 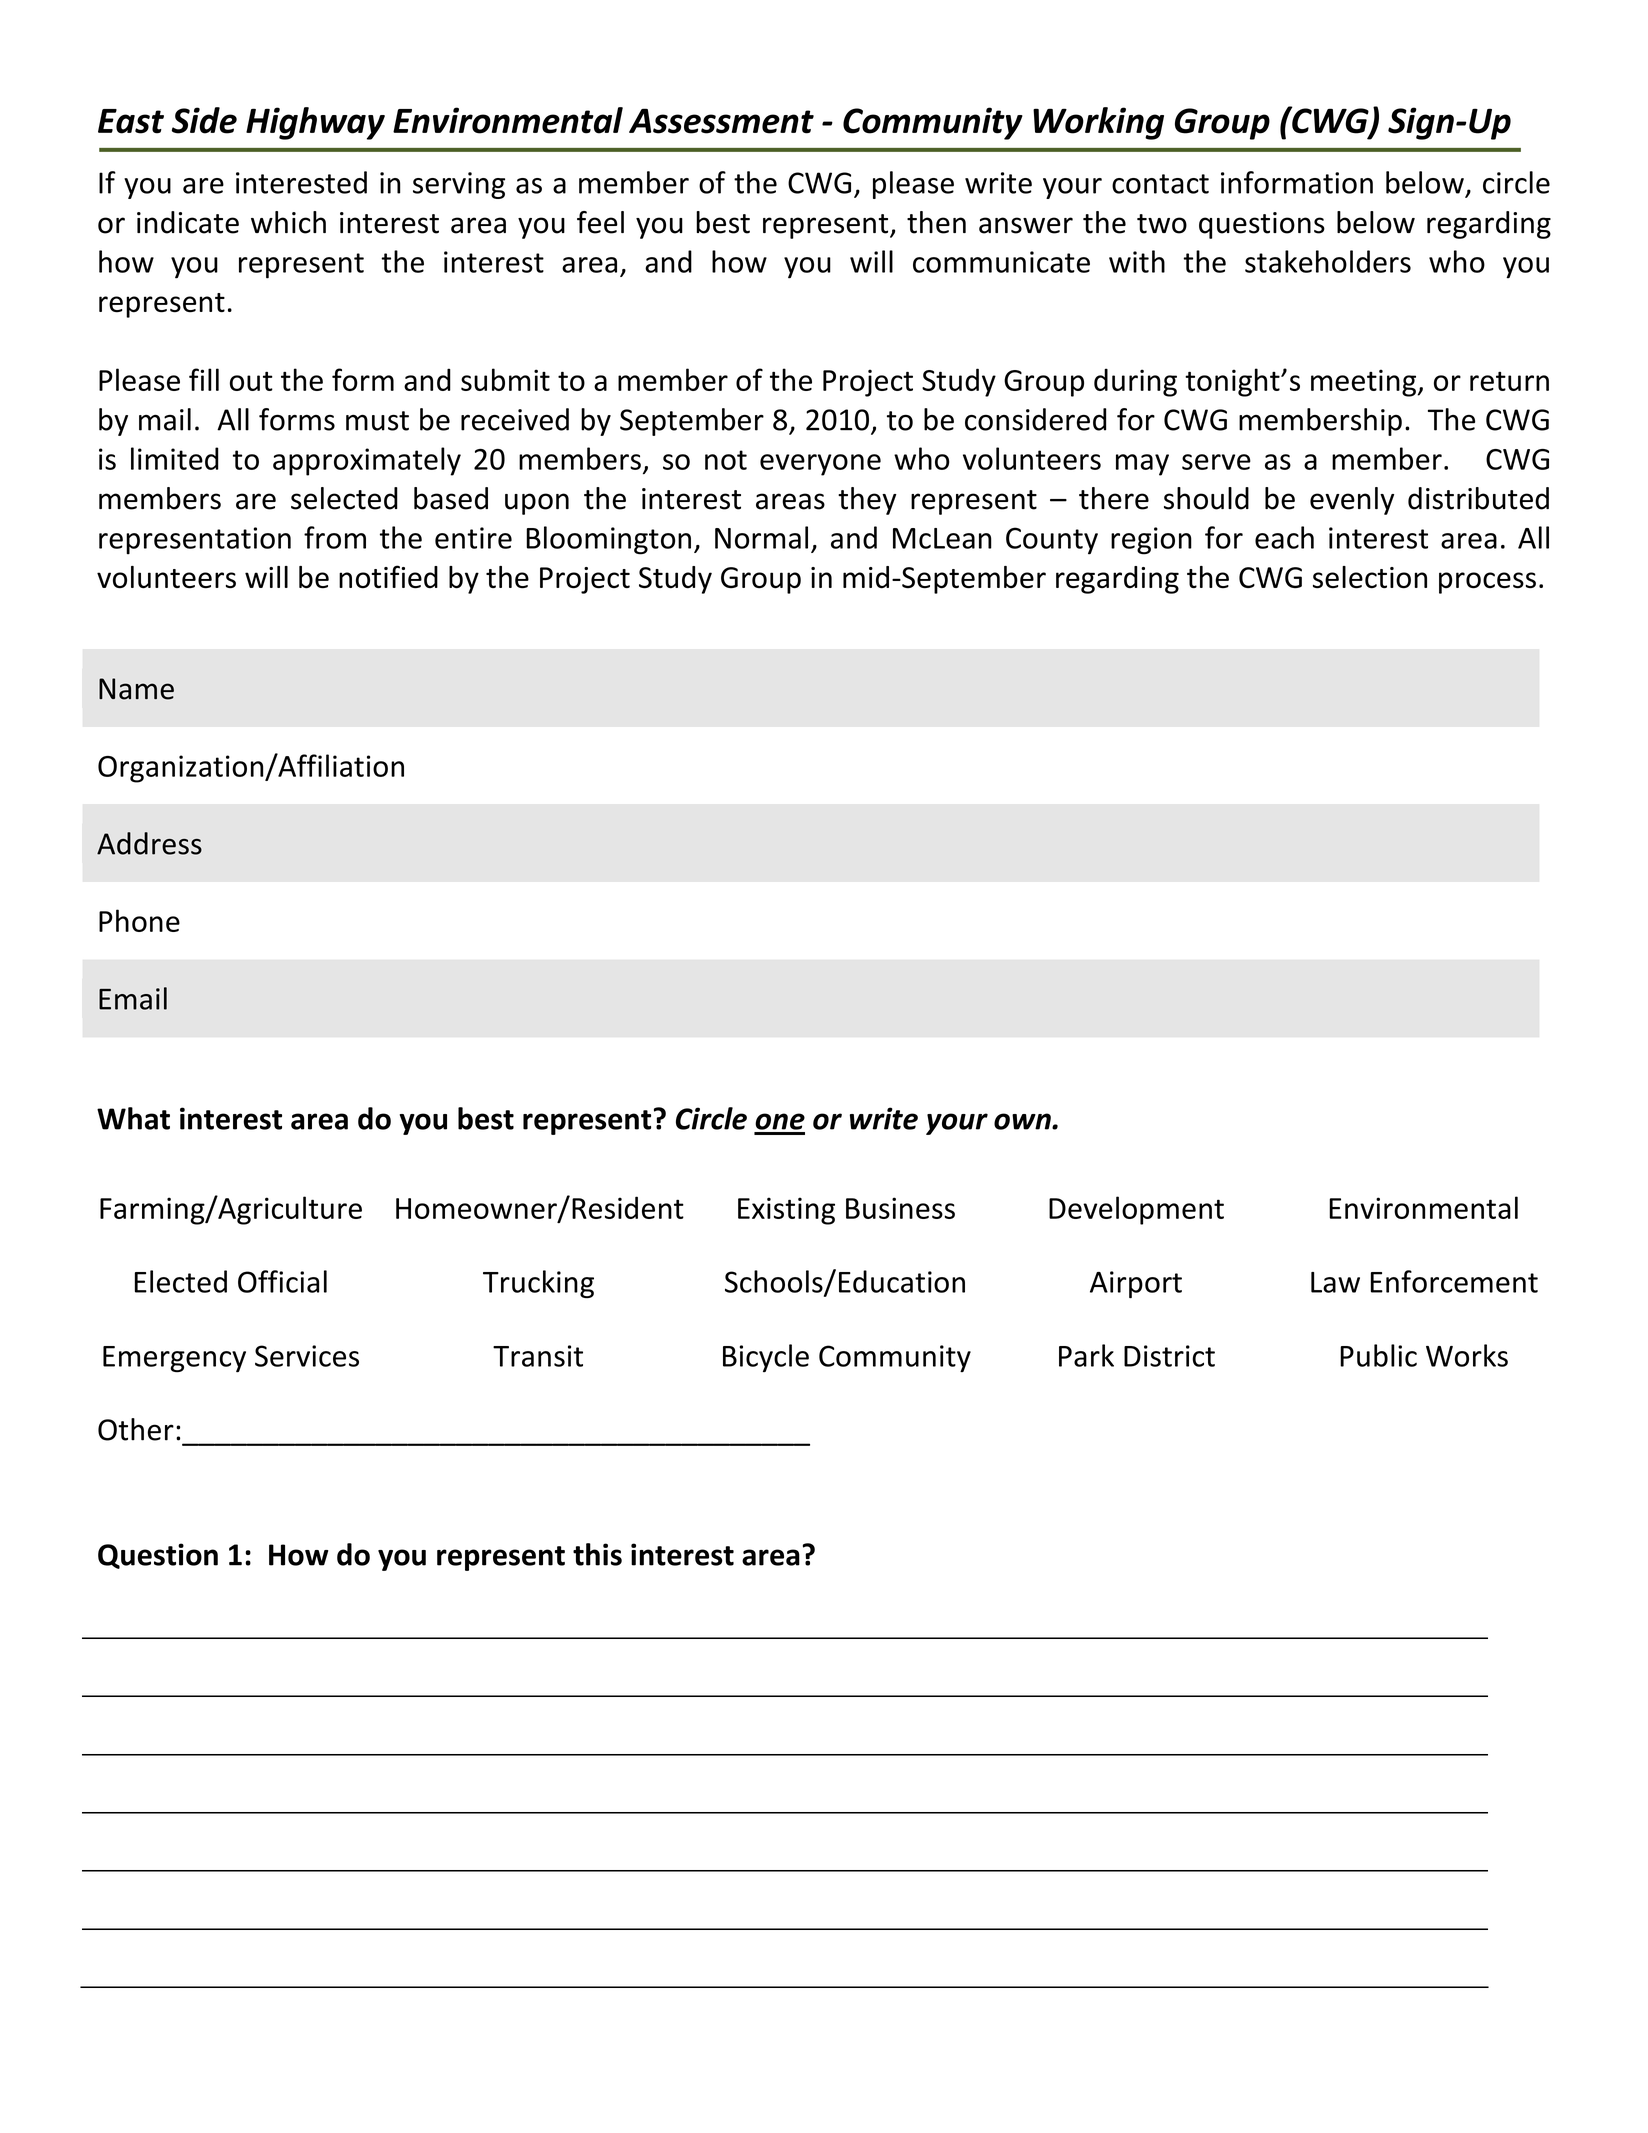 What do you see at coordinates (1160, 184) in the page?
I see `contact` at bounding box center [1160, 184].
